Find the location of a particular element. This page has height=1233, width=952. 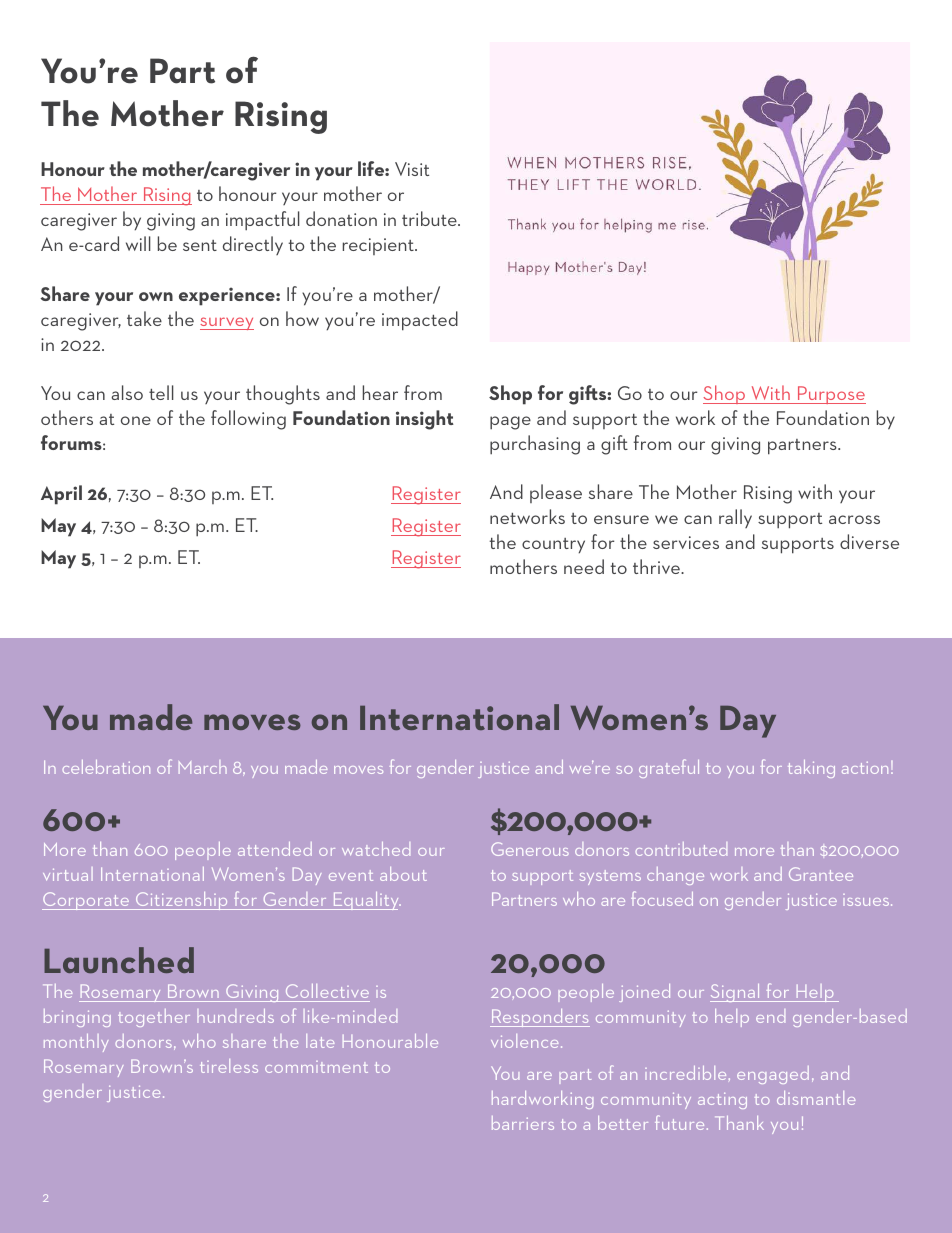

tireless is located at coordinates (229, 1066).
